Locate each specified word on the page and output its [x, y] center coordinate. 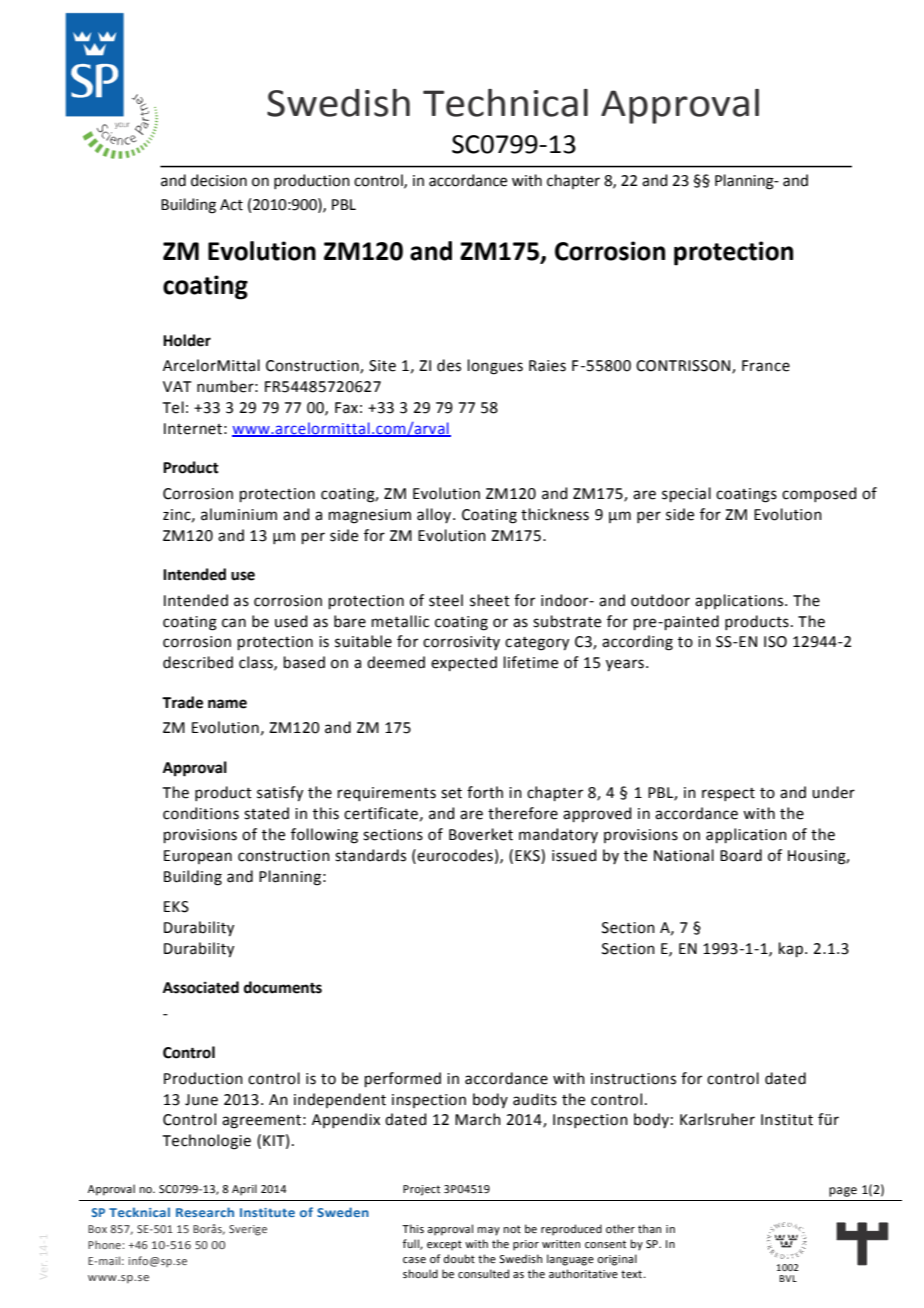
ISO [775, 642]
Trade [182, 702]
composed [819, 494]
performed [403, 1079]
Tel [173, 407]
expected [464, 663]
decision [219, 180]
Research [205, 1212]
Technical [505, 103]
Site [382, 366]
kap [791, 949]
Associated [201, 987]
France [766, 366]
